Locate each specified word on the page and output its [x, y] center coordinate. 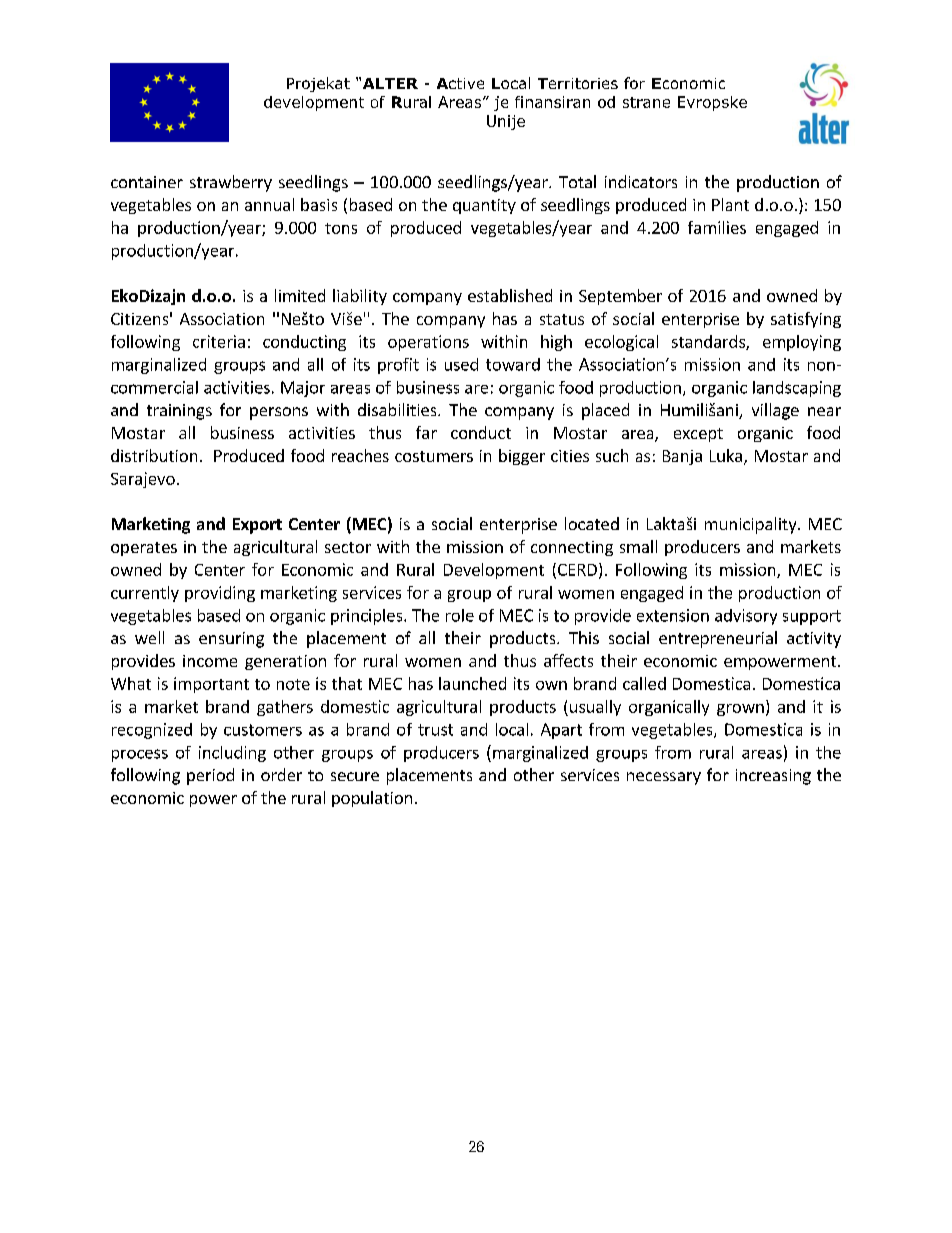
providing [220, 594]
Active [460, 83]
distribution [154, 455]
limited [300, 295]
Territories [578, 83]
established [510, 295]
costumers [434, 456]
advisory [746, 617]
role [460, 615]
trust [435, 730]
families [717, 227]
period [210, 776]
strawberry [231, 183]
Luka [726, 455]
